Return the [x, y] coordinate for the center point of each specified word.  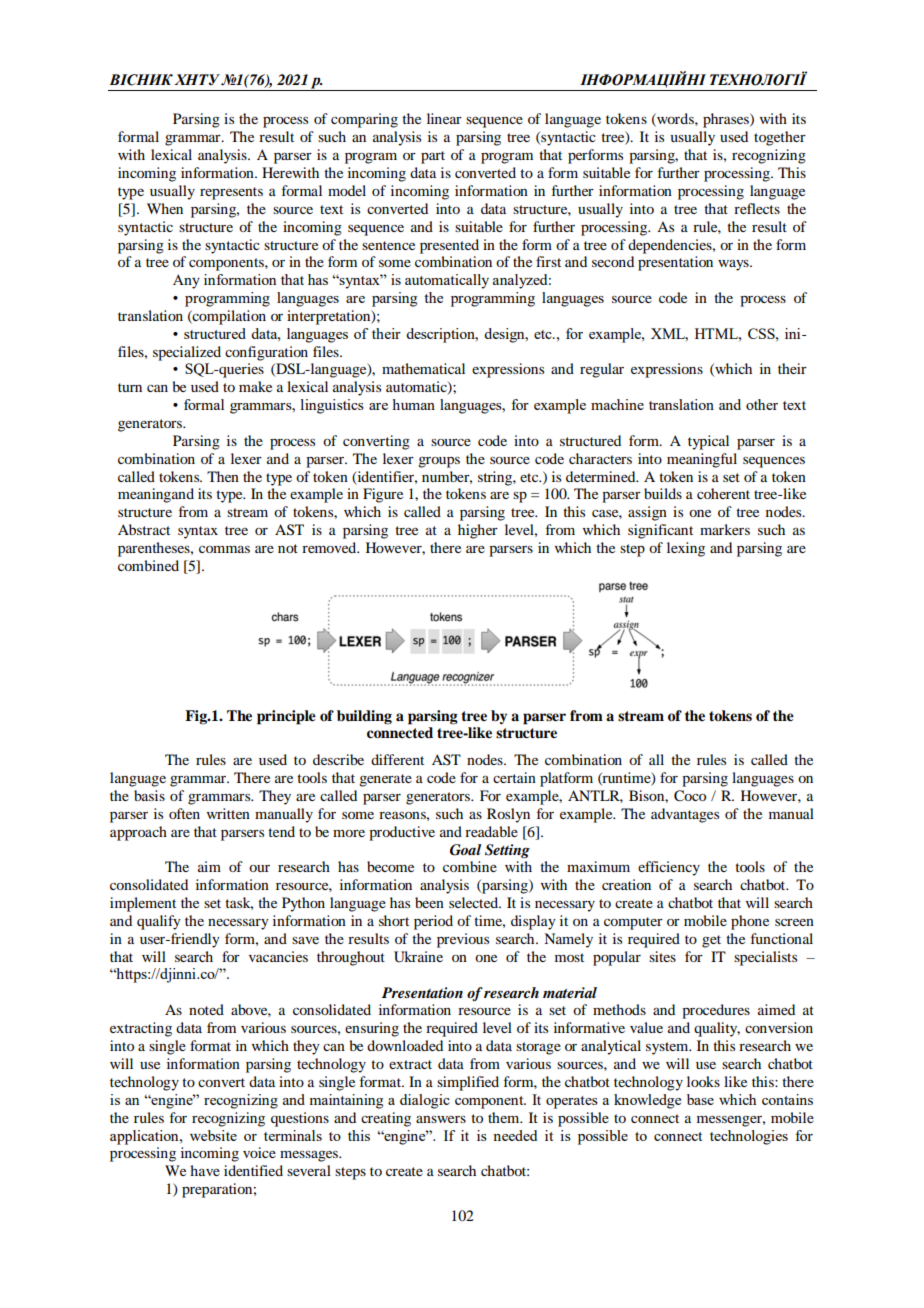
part [433, 157]
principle [286, 717]
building [364, 717]
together [780, 138]
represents [231, 193]
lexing [686, 549]
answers [441, 1119]
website [213, 1135]
